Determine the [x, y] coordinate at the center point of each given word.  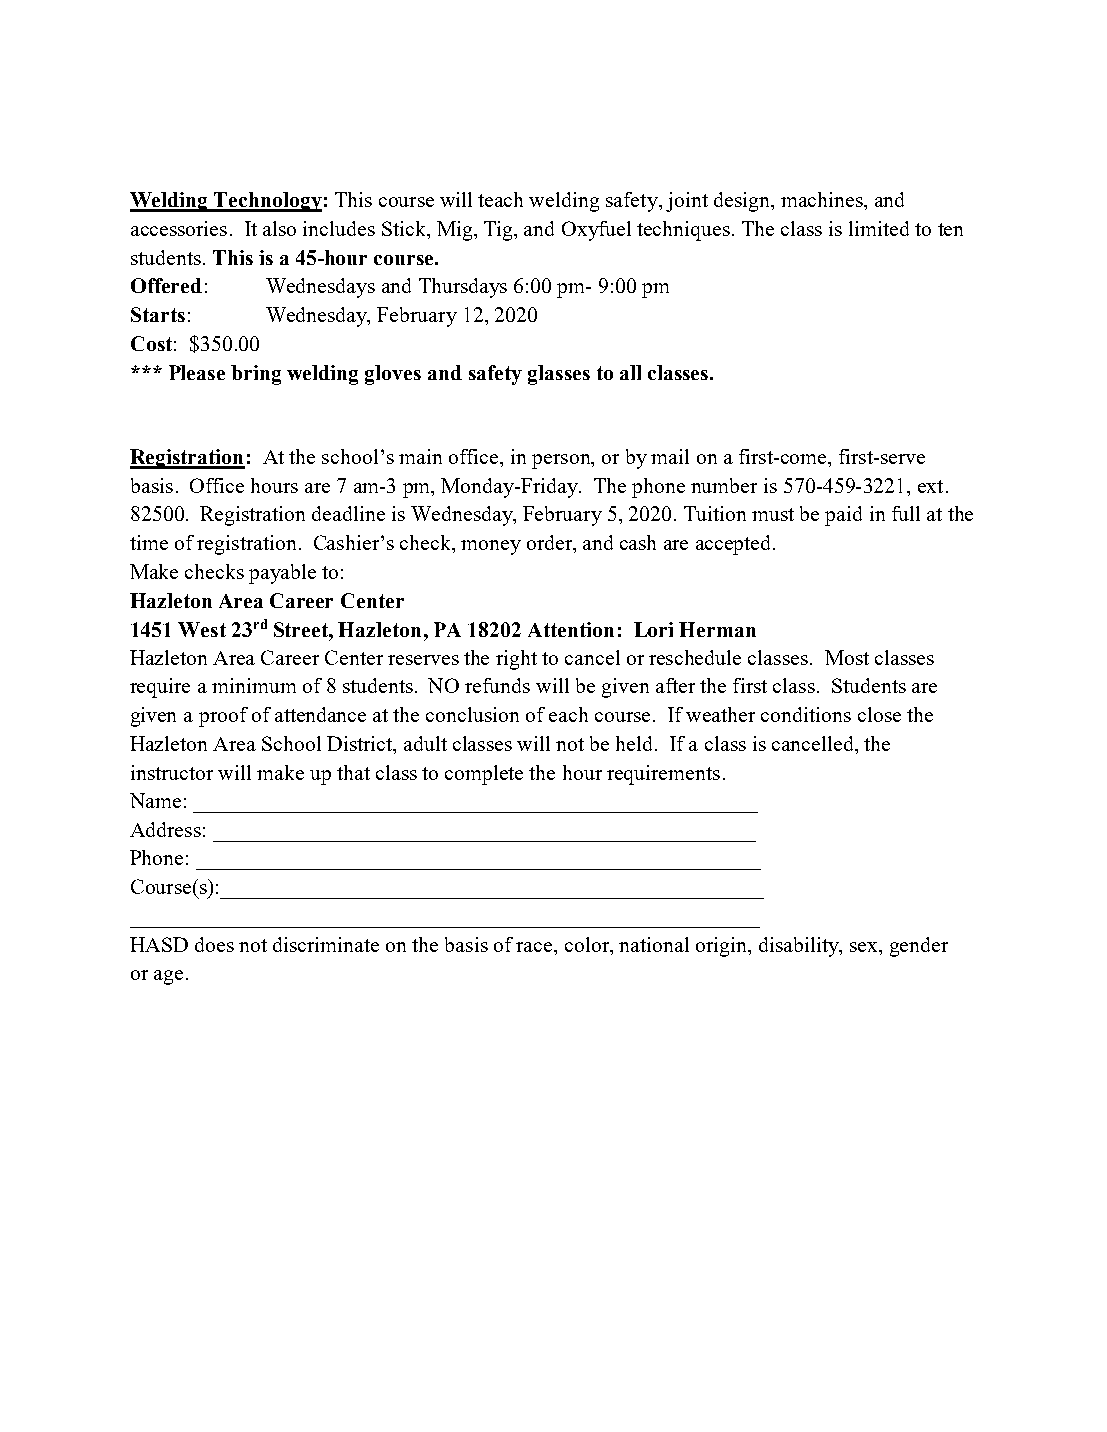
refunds [497, 685]
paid [843, 516]
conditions [806, 714]
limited [879, 228]
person [562, 461]
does [214, 944]
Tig [500, 231]
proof [223, 717]
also [279, 228]
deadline [348, 513]
